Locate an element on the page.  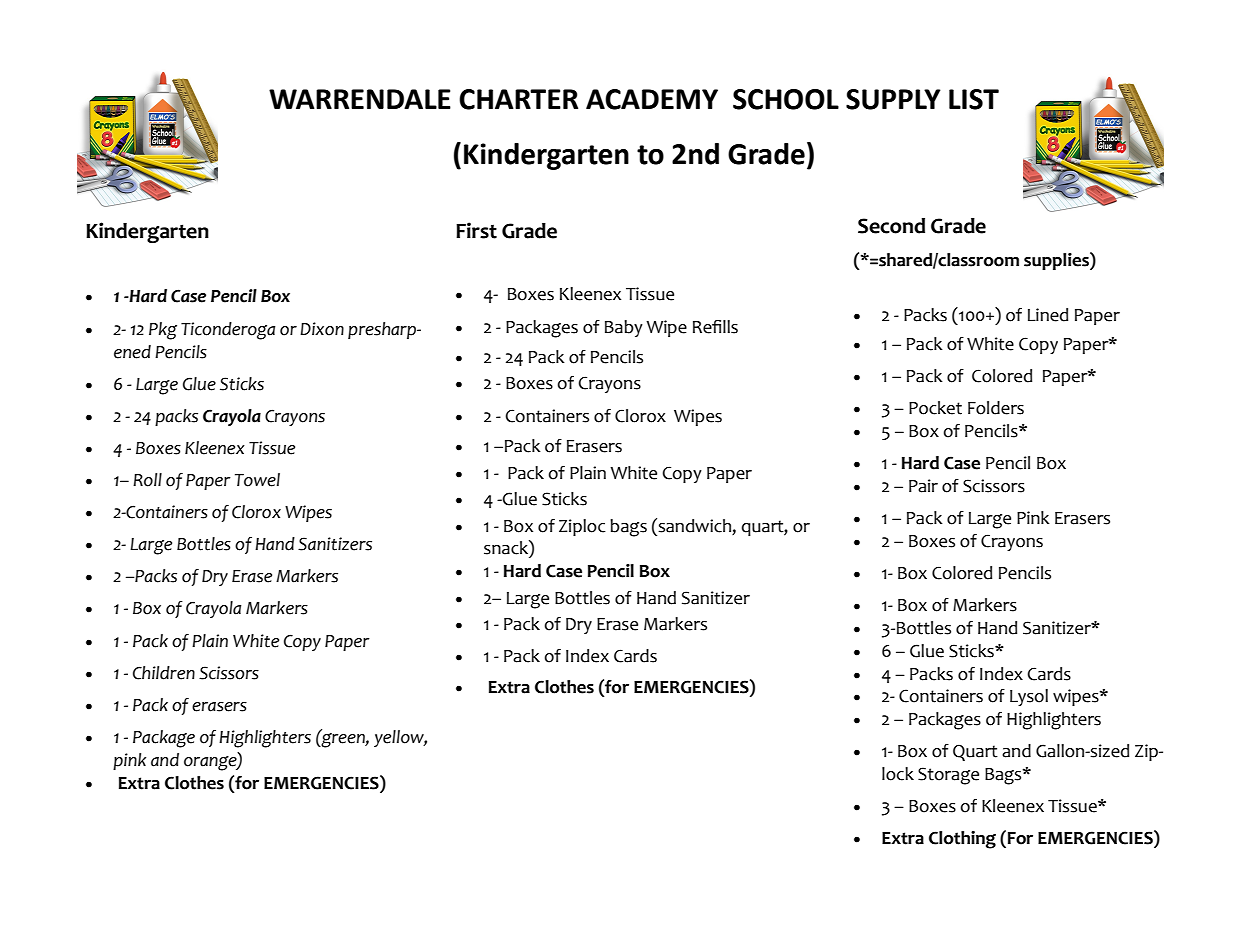
First is located at coordinates (476, 230).
